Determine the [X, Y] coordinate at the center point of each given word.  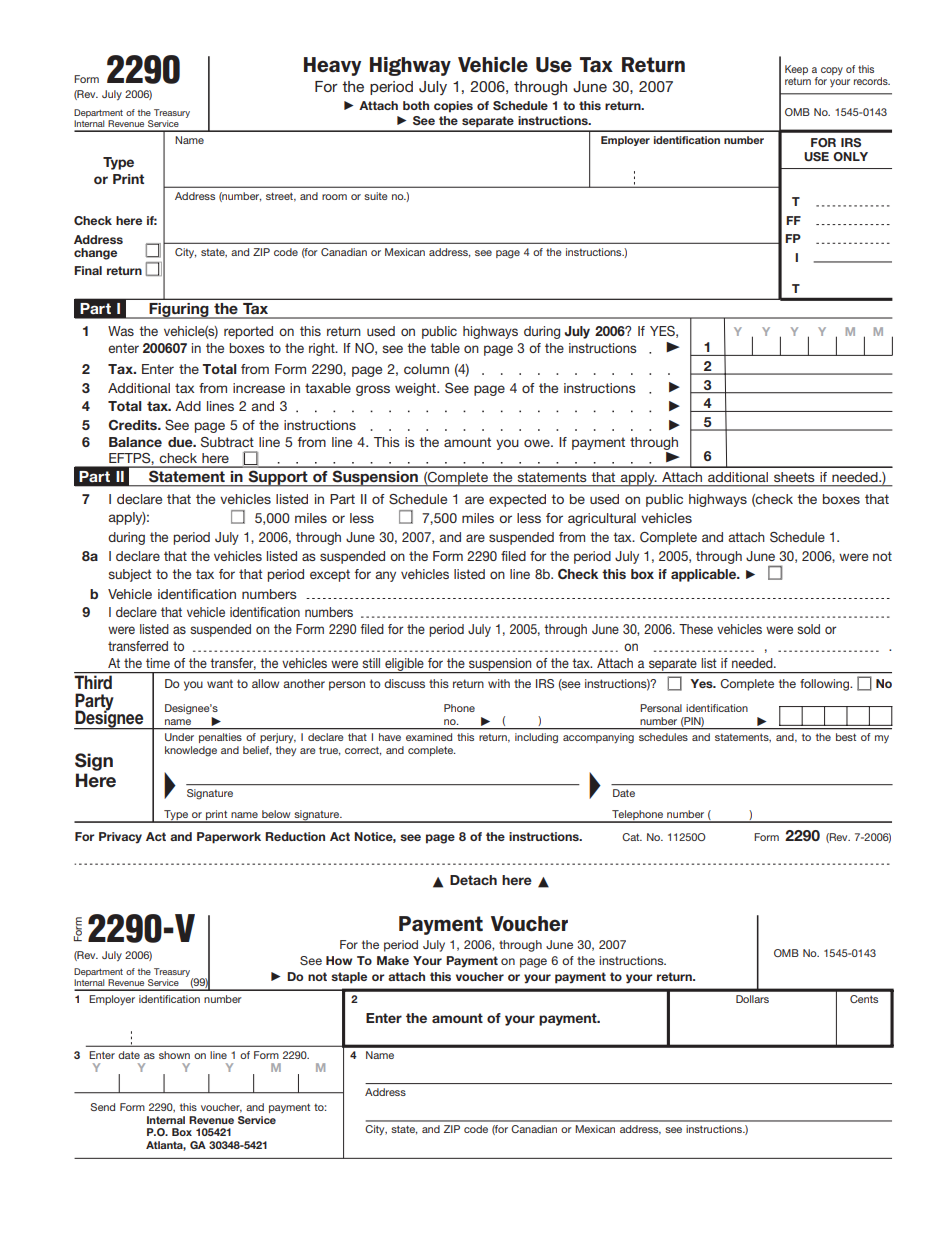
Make [393, 960]
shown [174, 1055]
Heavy [332, 66]
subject [130, 575]
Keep [796, 70]
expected [517, 500]
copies [453, 107]
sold [808, 629]
